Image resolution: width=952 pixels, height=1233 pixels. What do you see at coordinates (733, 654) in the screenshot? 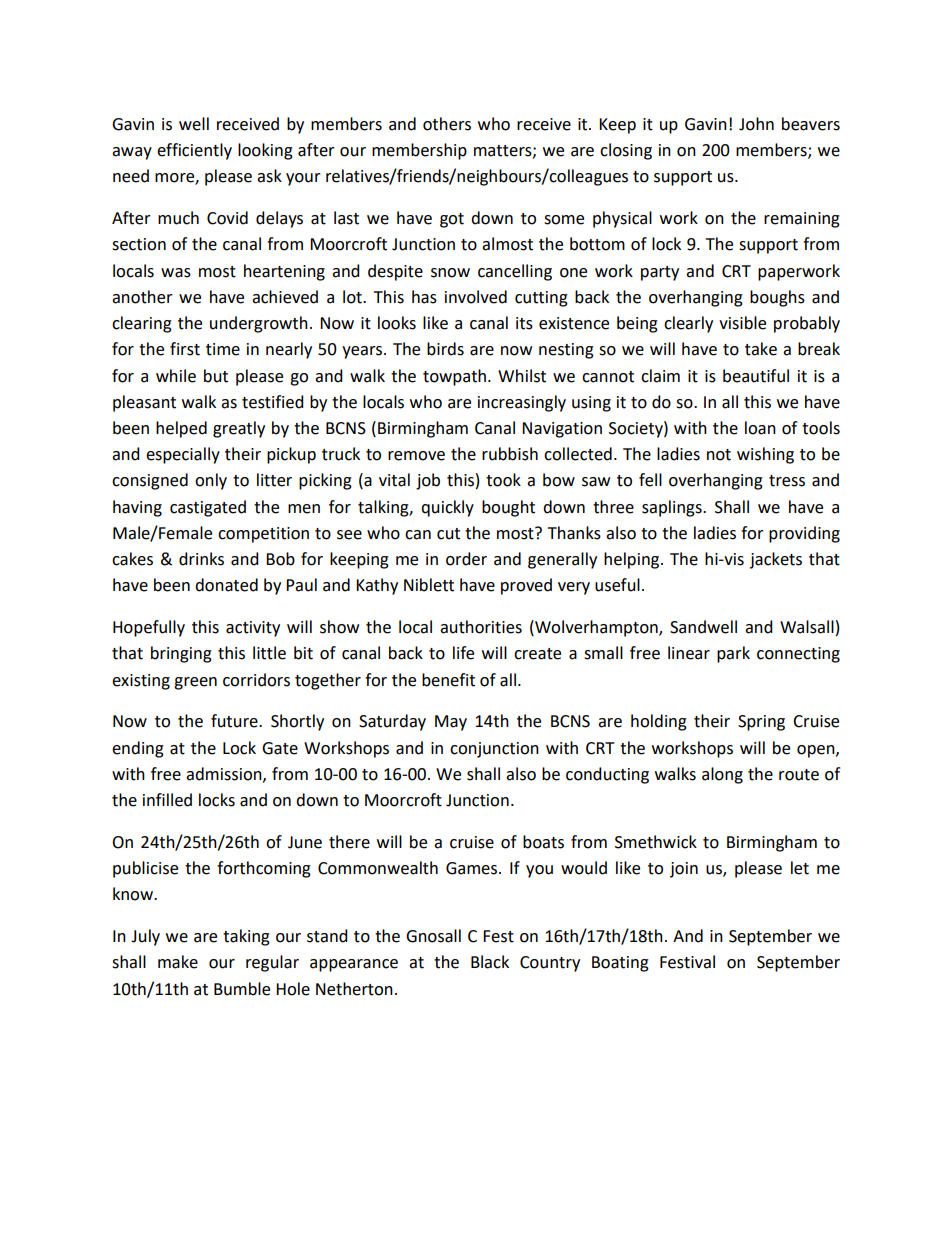
I see `park` at bounding box center [733, 654].
